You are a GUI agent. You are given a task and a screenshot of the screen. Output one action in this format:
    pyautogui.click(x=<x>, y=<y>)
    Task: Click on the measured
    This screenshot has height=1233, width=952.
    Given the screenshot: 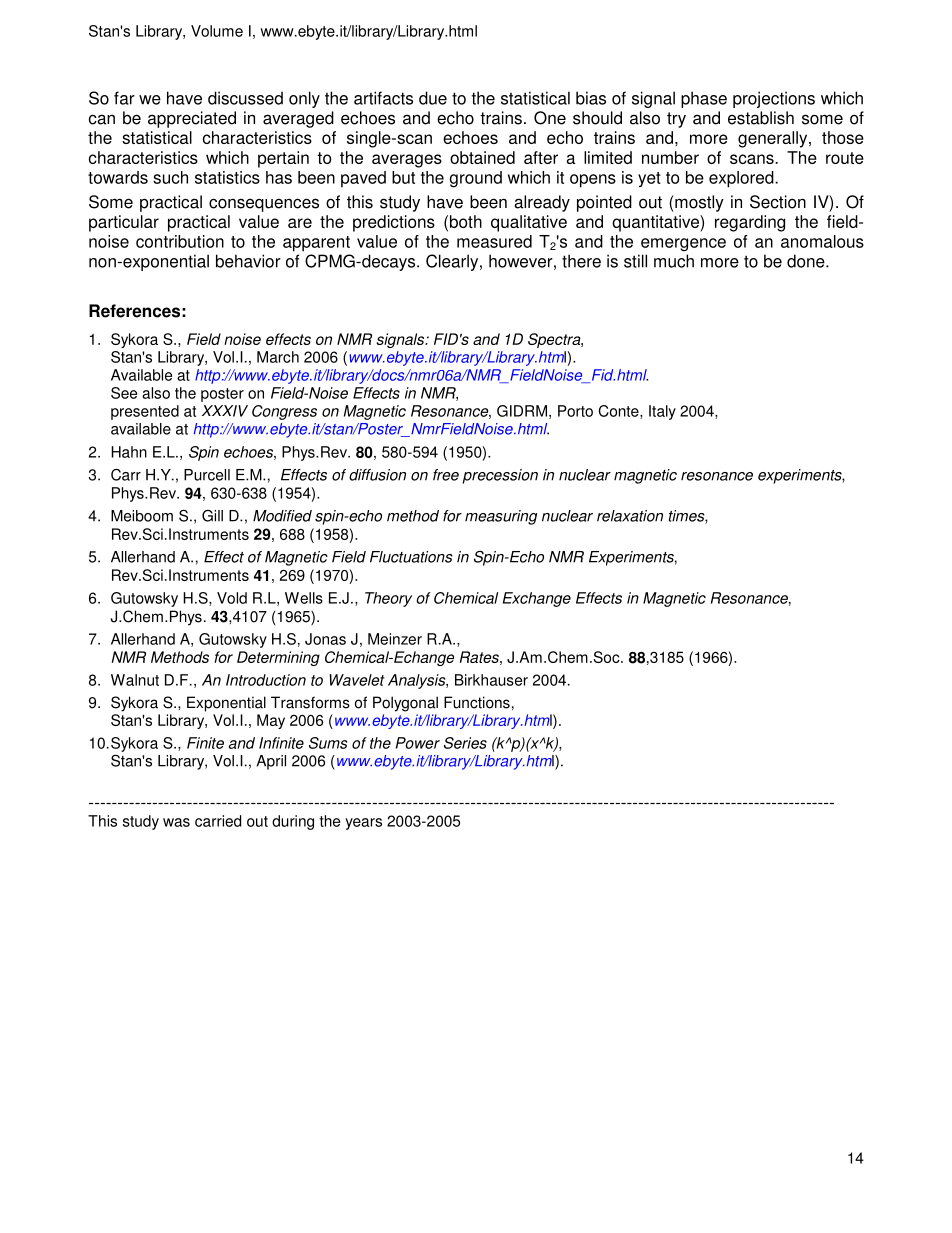 What is the action you would take?
    pyautogui.click(x=494, y=241)
